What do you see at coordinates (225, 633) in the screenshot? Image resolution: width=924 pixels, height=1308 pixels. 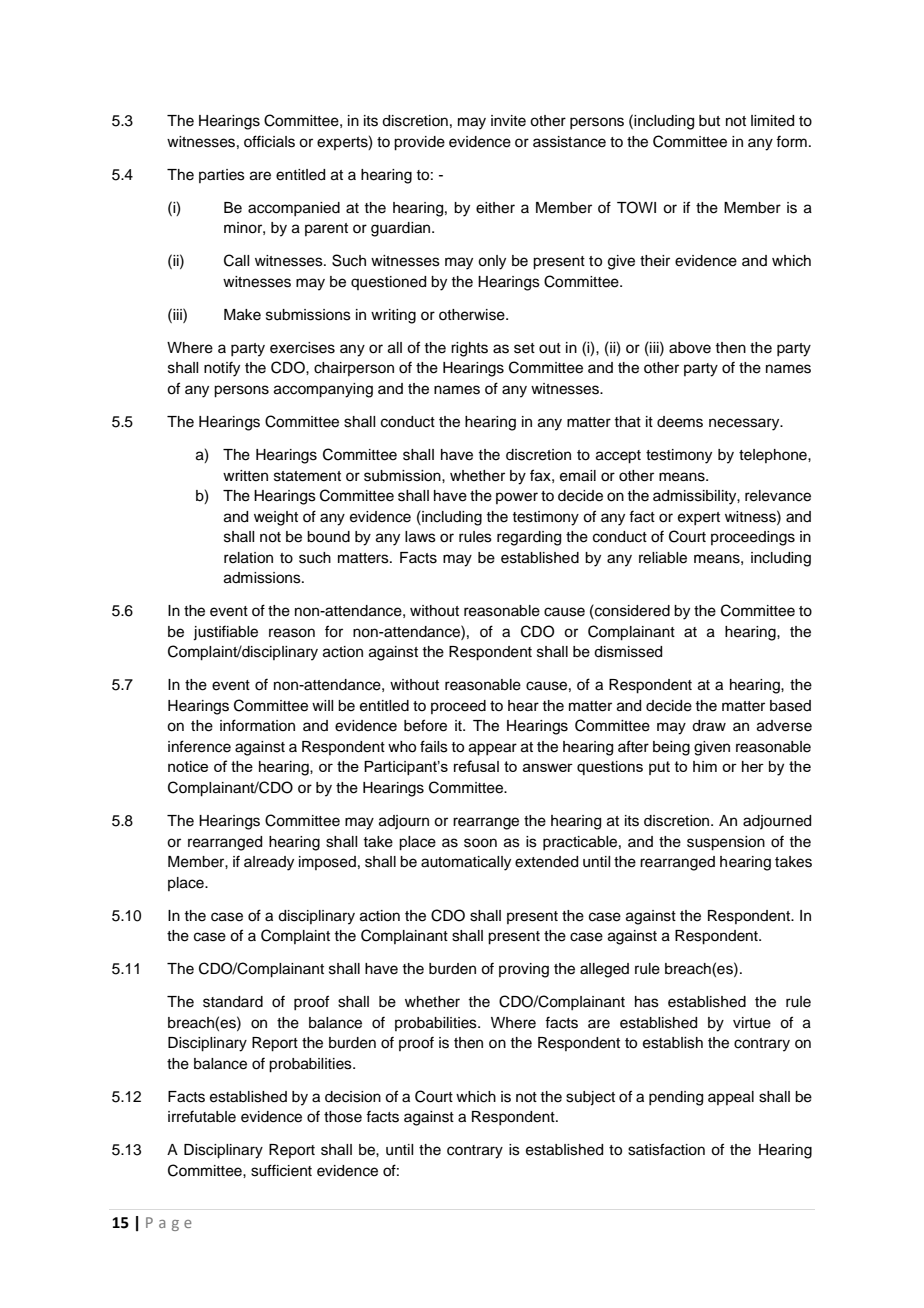 I see `justifiable` at bounding box center [225, 633].
